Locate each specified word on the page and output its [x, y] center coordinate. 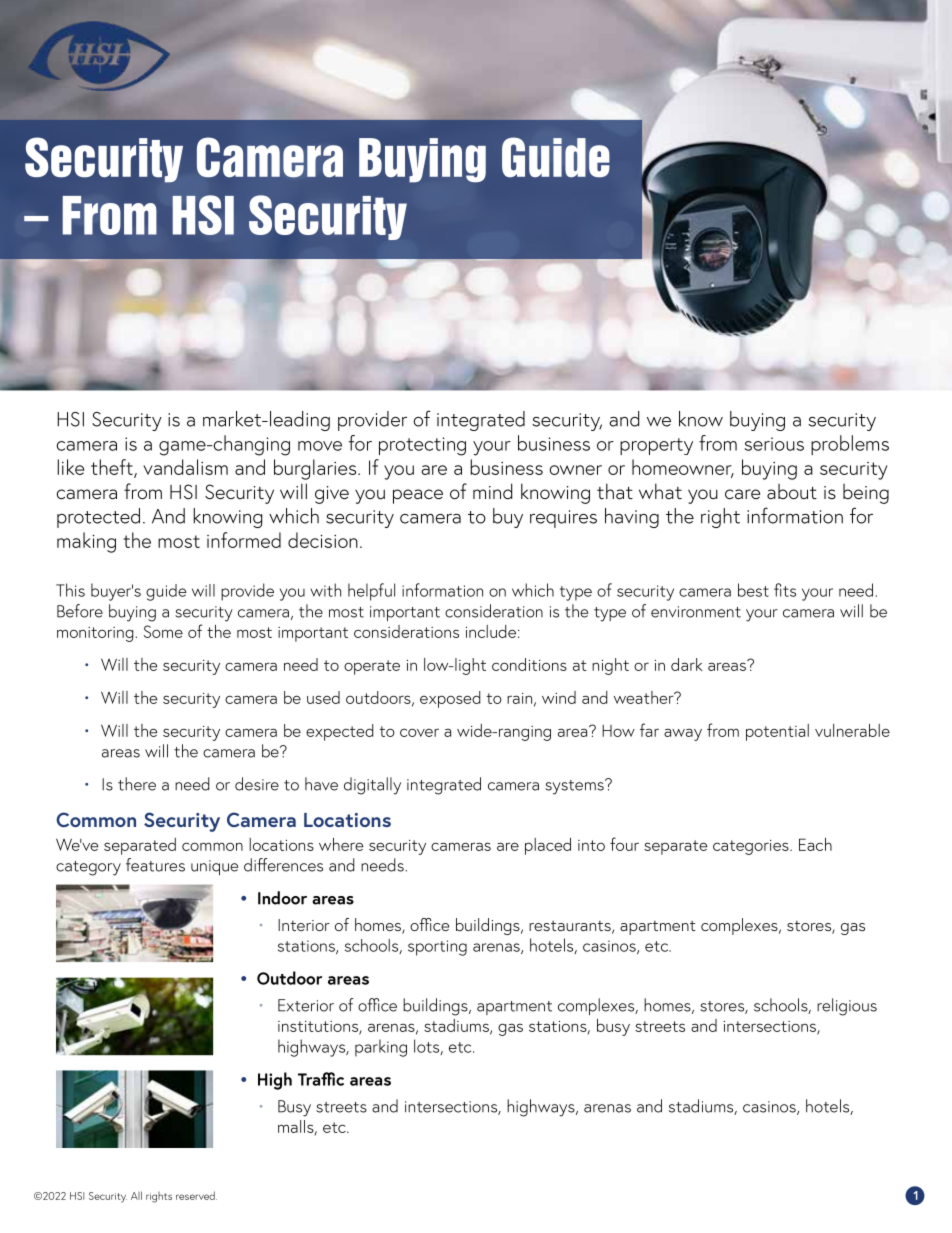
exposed [450, 699]
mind [492, 491]
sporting [437, 948]
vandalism [185, 467]
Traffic [321, 1079]
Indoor [282, 898]
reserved [196, 1195]
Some [163, 631]
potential [777, 732]
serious [774, 444]
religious [847, 1007]
